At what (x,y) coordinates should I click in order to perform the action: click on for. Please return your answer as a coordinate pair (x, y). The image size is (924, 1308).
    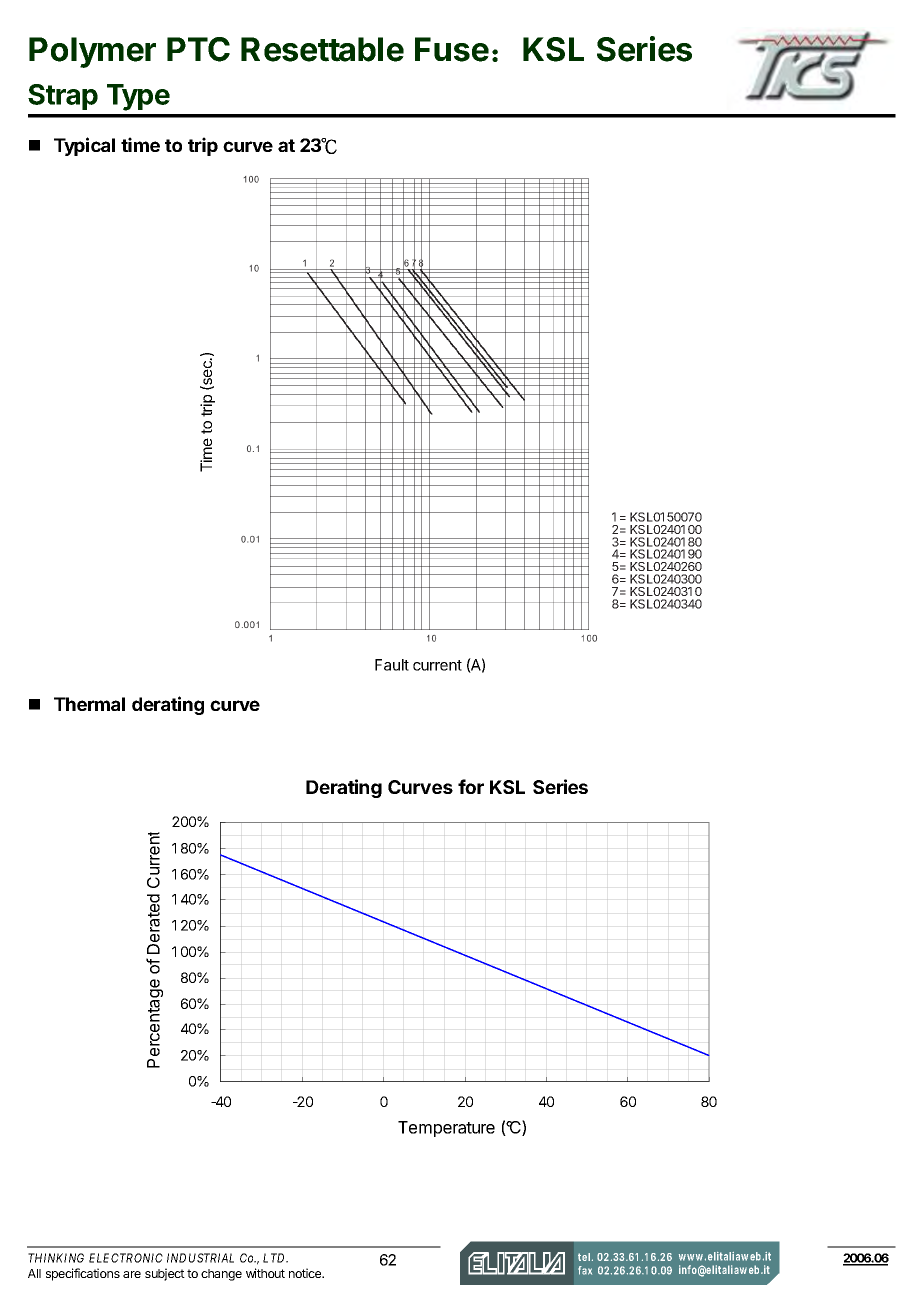
    Looking at the image, I should click on (471, 786).
